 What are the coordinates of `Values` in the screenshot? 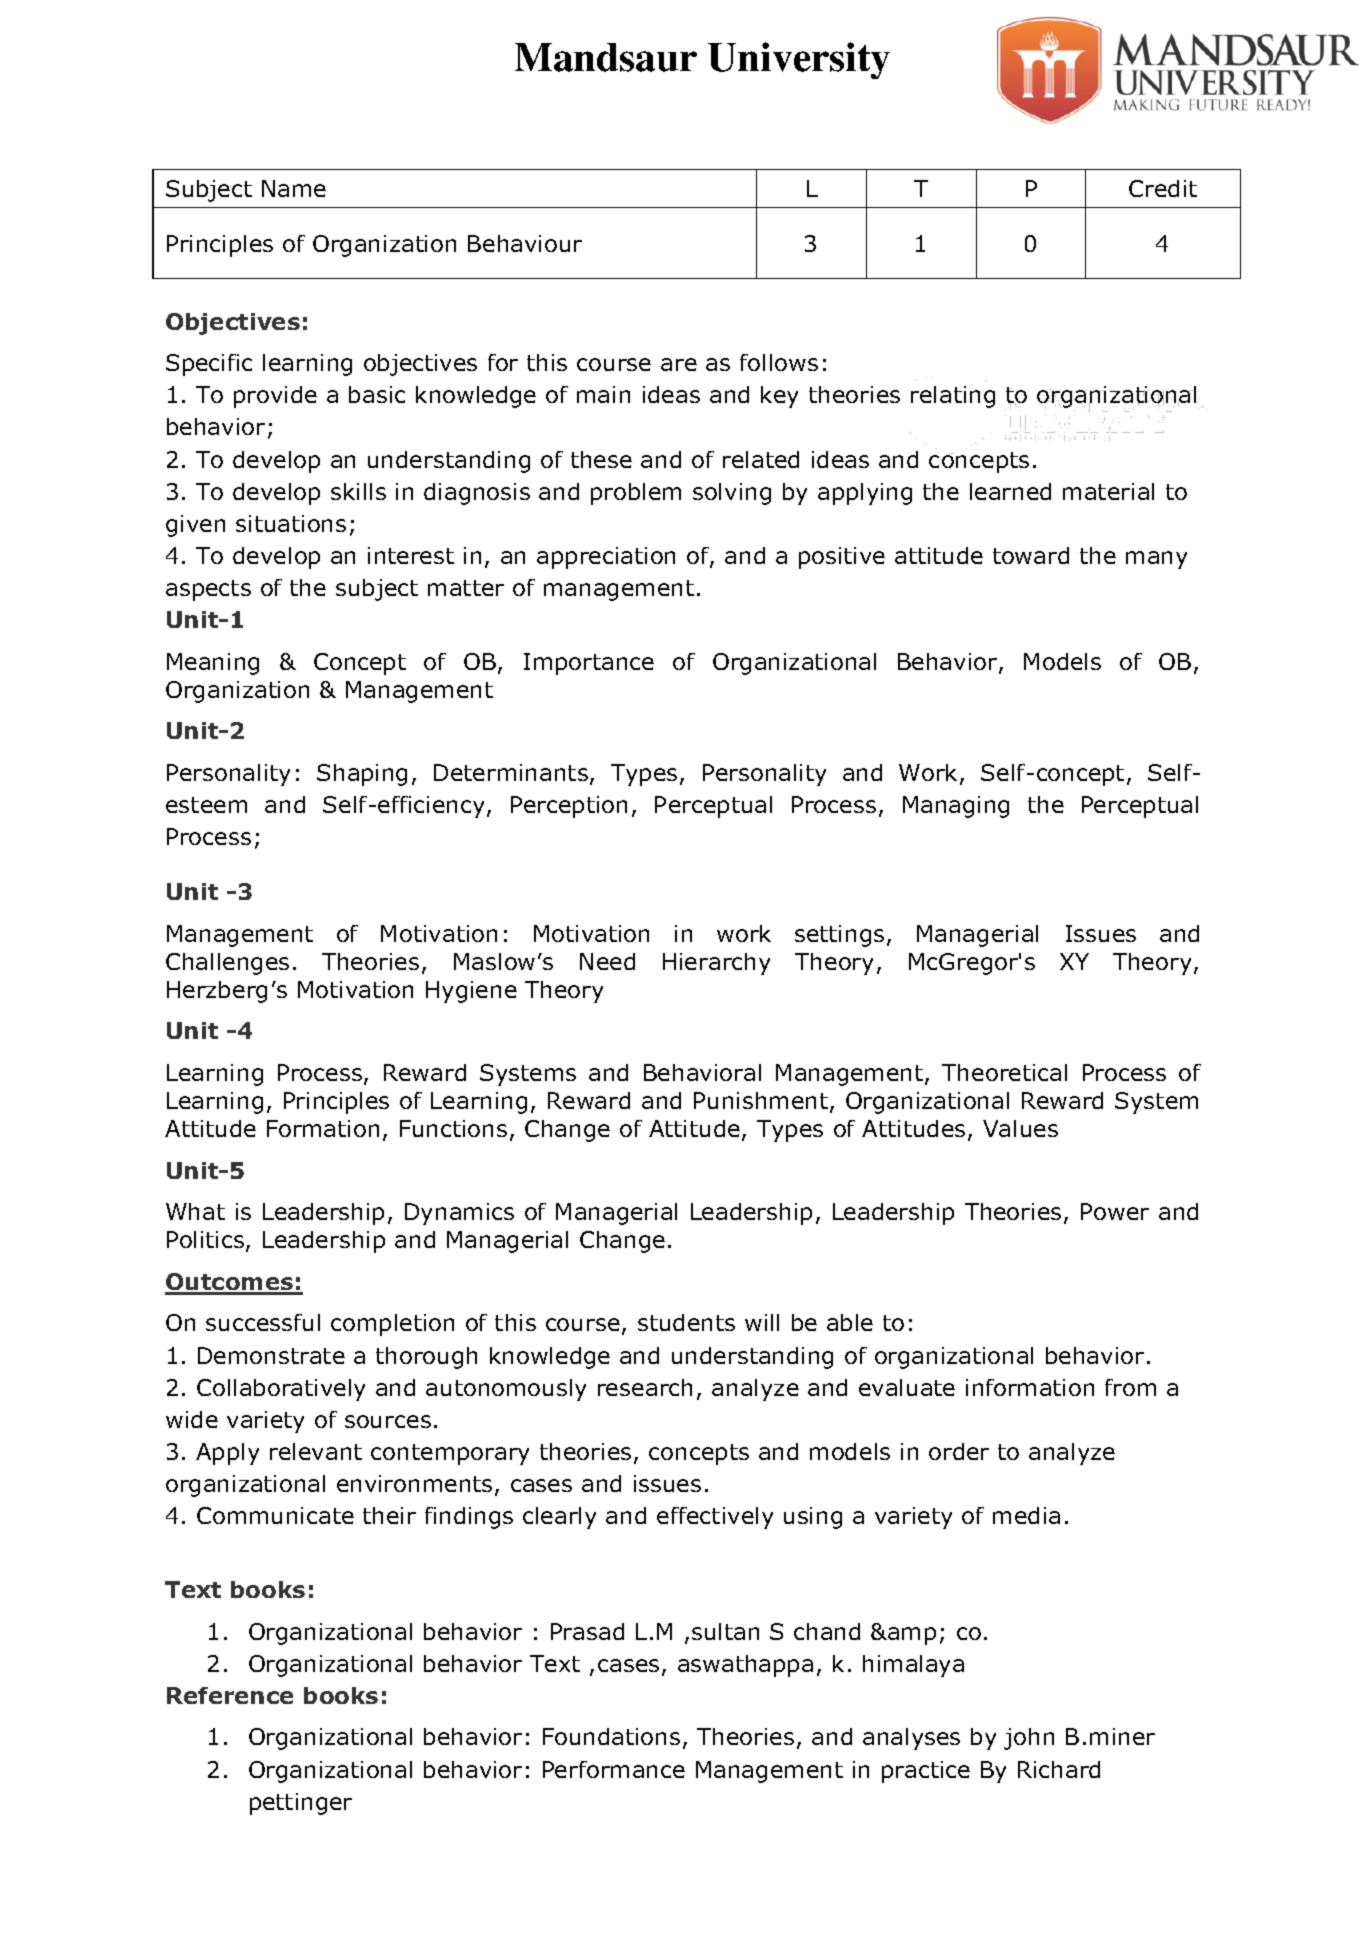 It's located at (1020, 1128).
